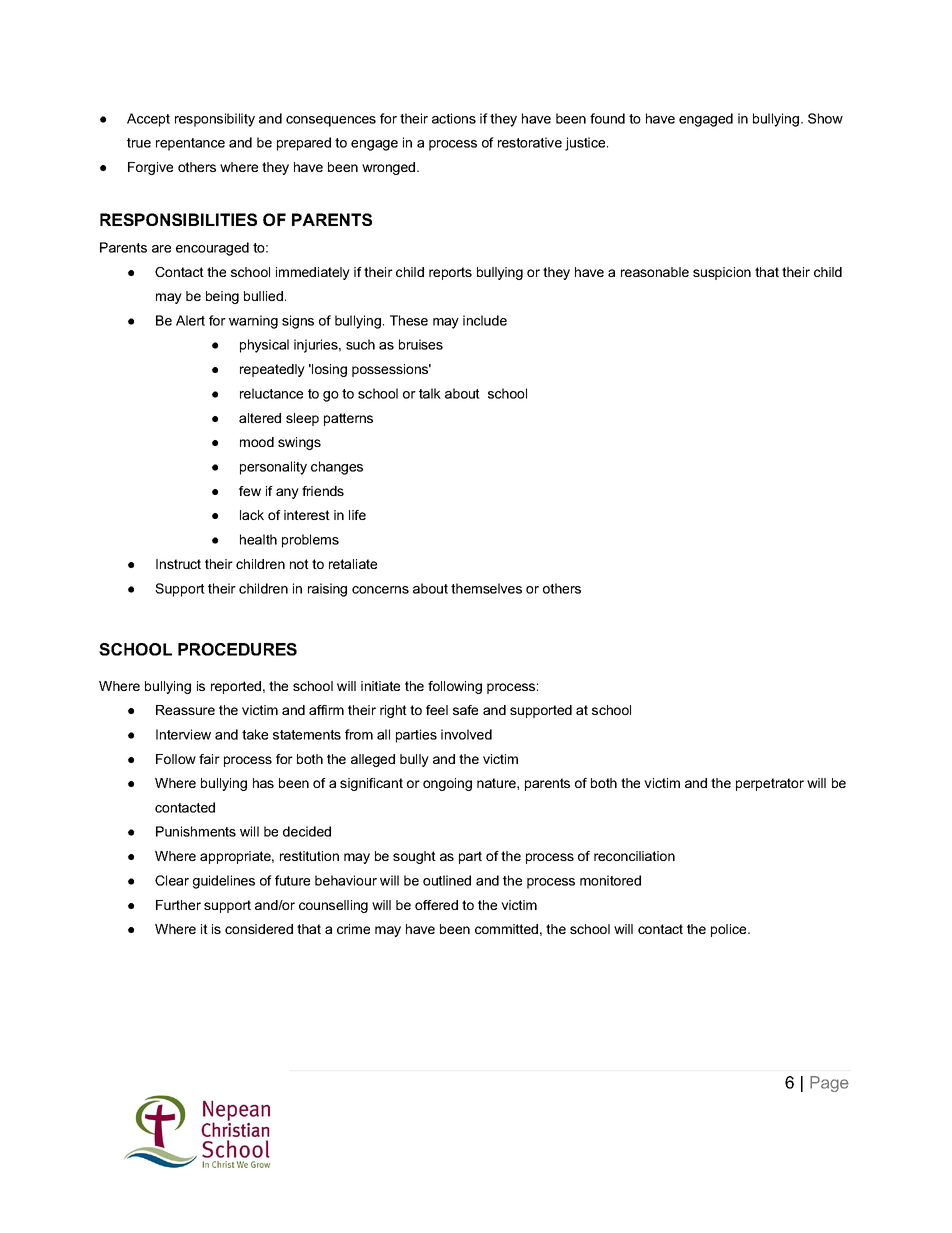 The width and height of the page is (952, 1233). I want to click on themselves, so click(486, 588).
